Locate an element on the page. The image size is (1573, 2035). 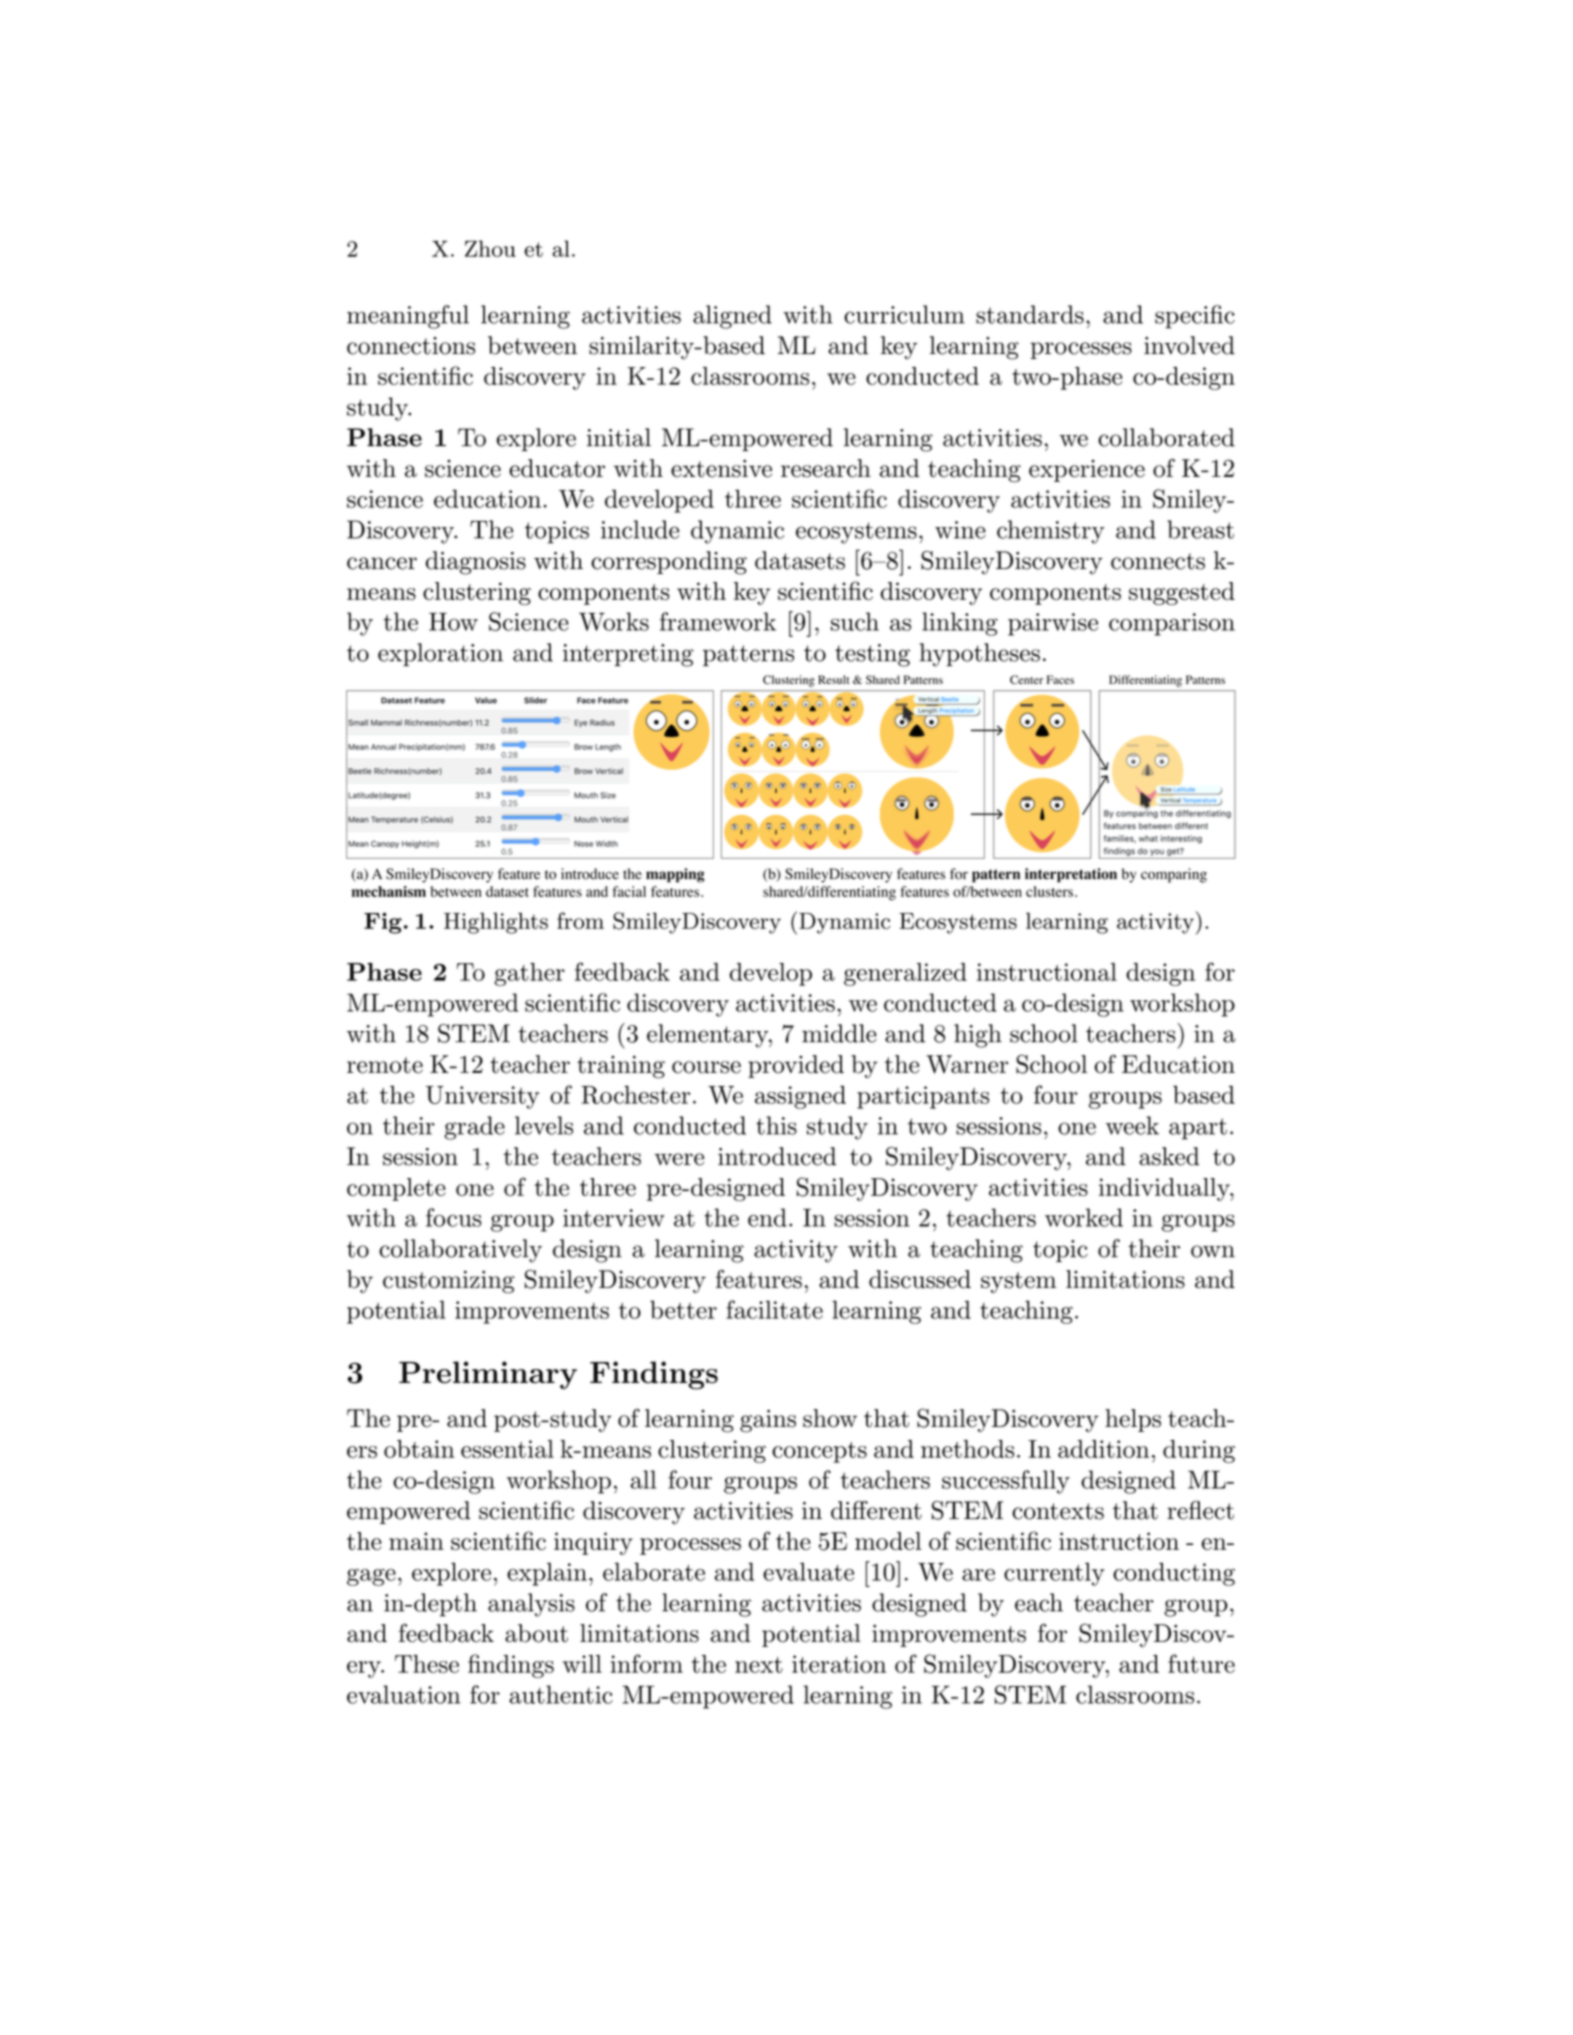
gather is located at coordinates (529, 974).
